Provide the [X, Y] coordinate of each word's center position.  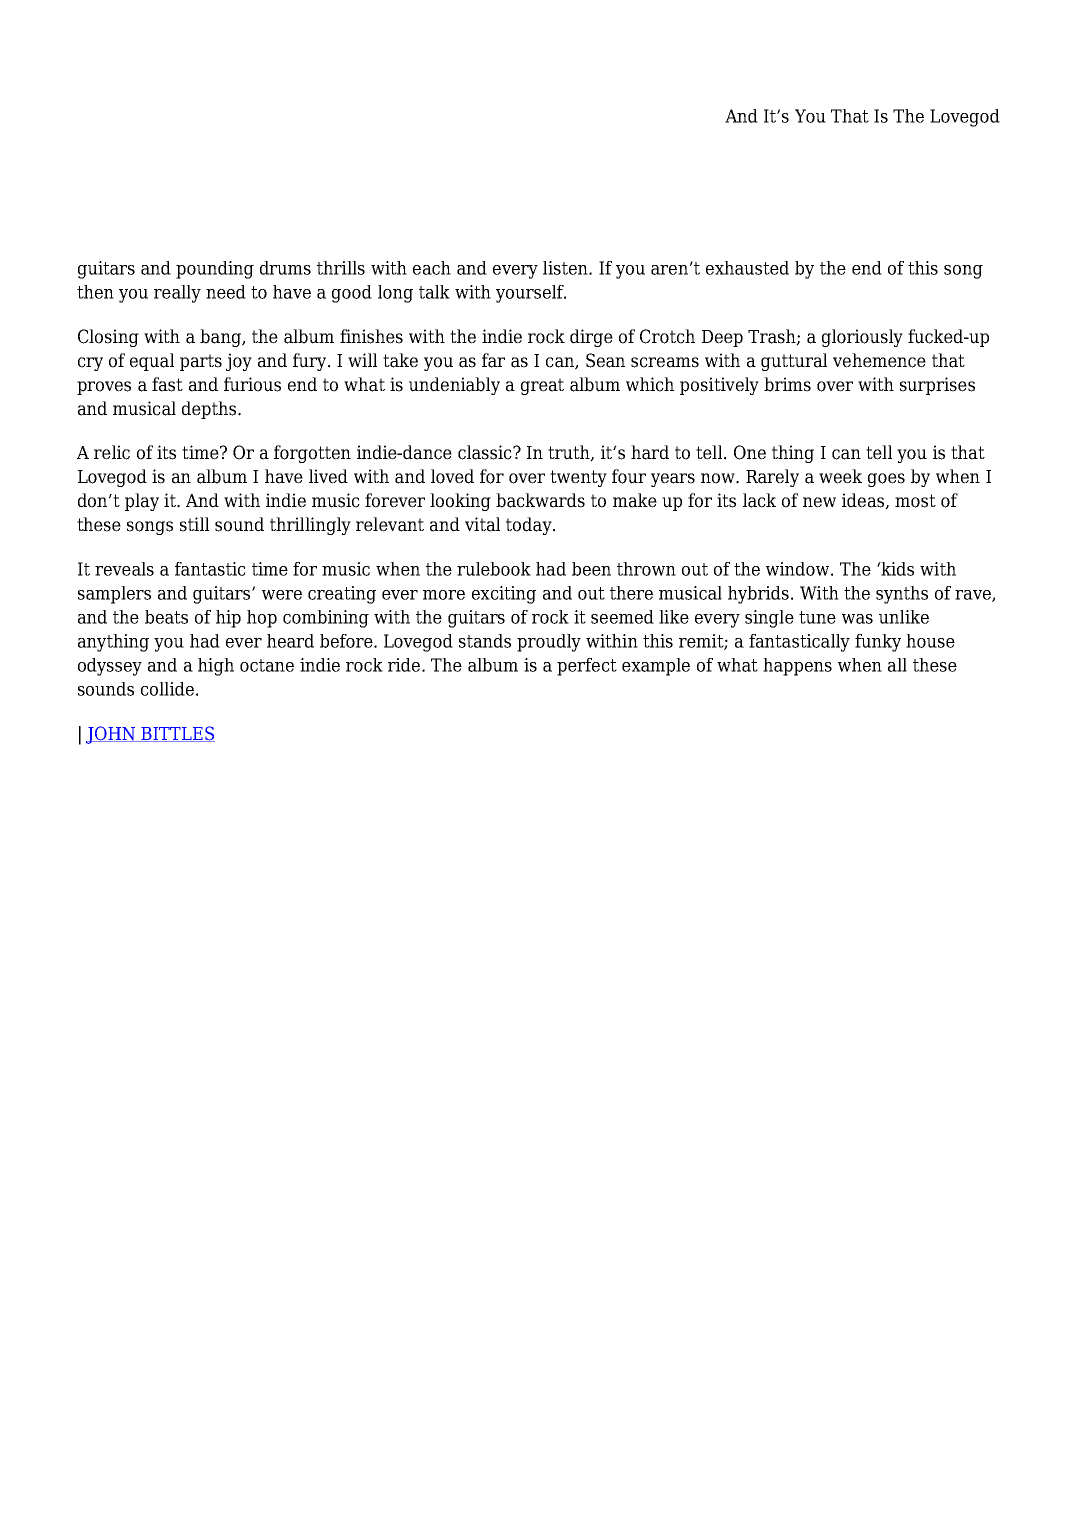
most [915, 501]
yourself [531, 294]
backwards [540, 500]
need [226, 292]
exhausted [747, 268]
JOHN [112, 735]
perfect [587, 667]
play [142, 502]
